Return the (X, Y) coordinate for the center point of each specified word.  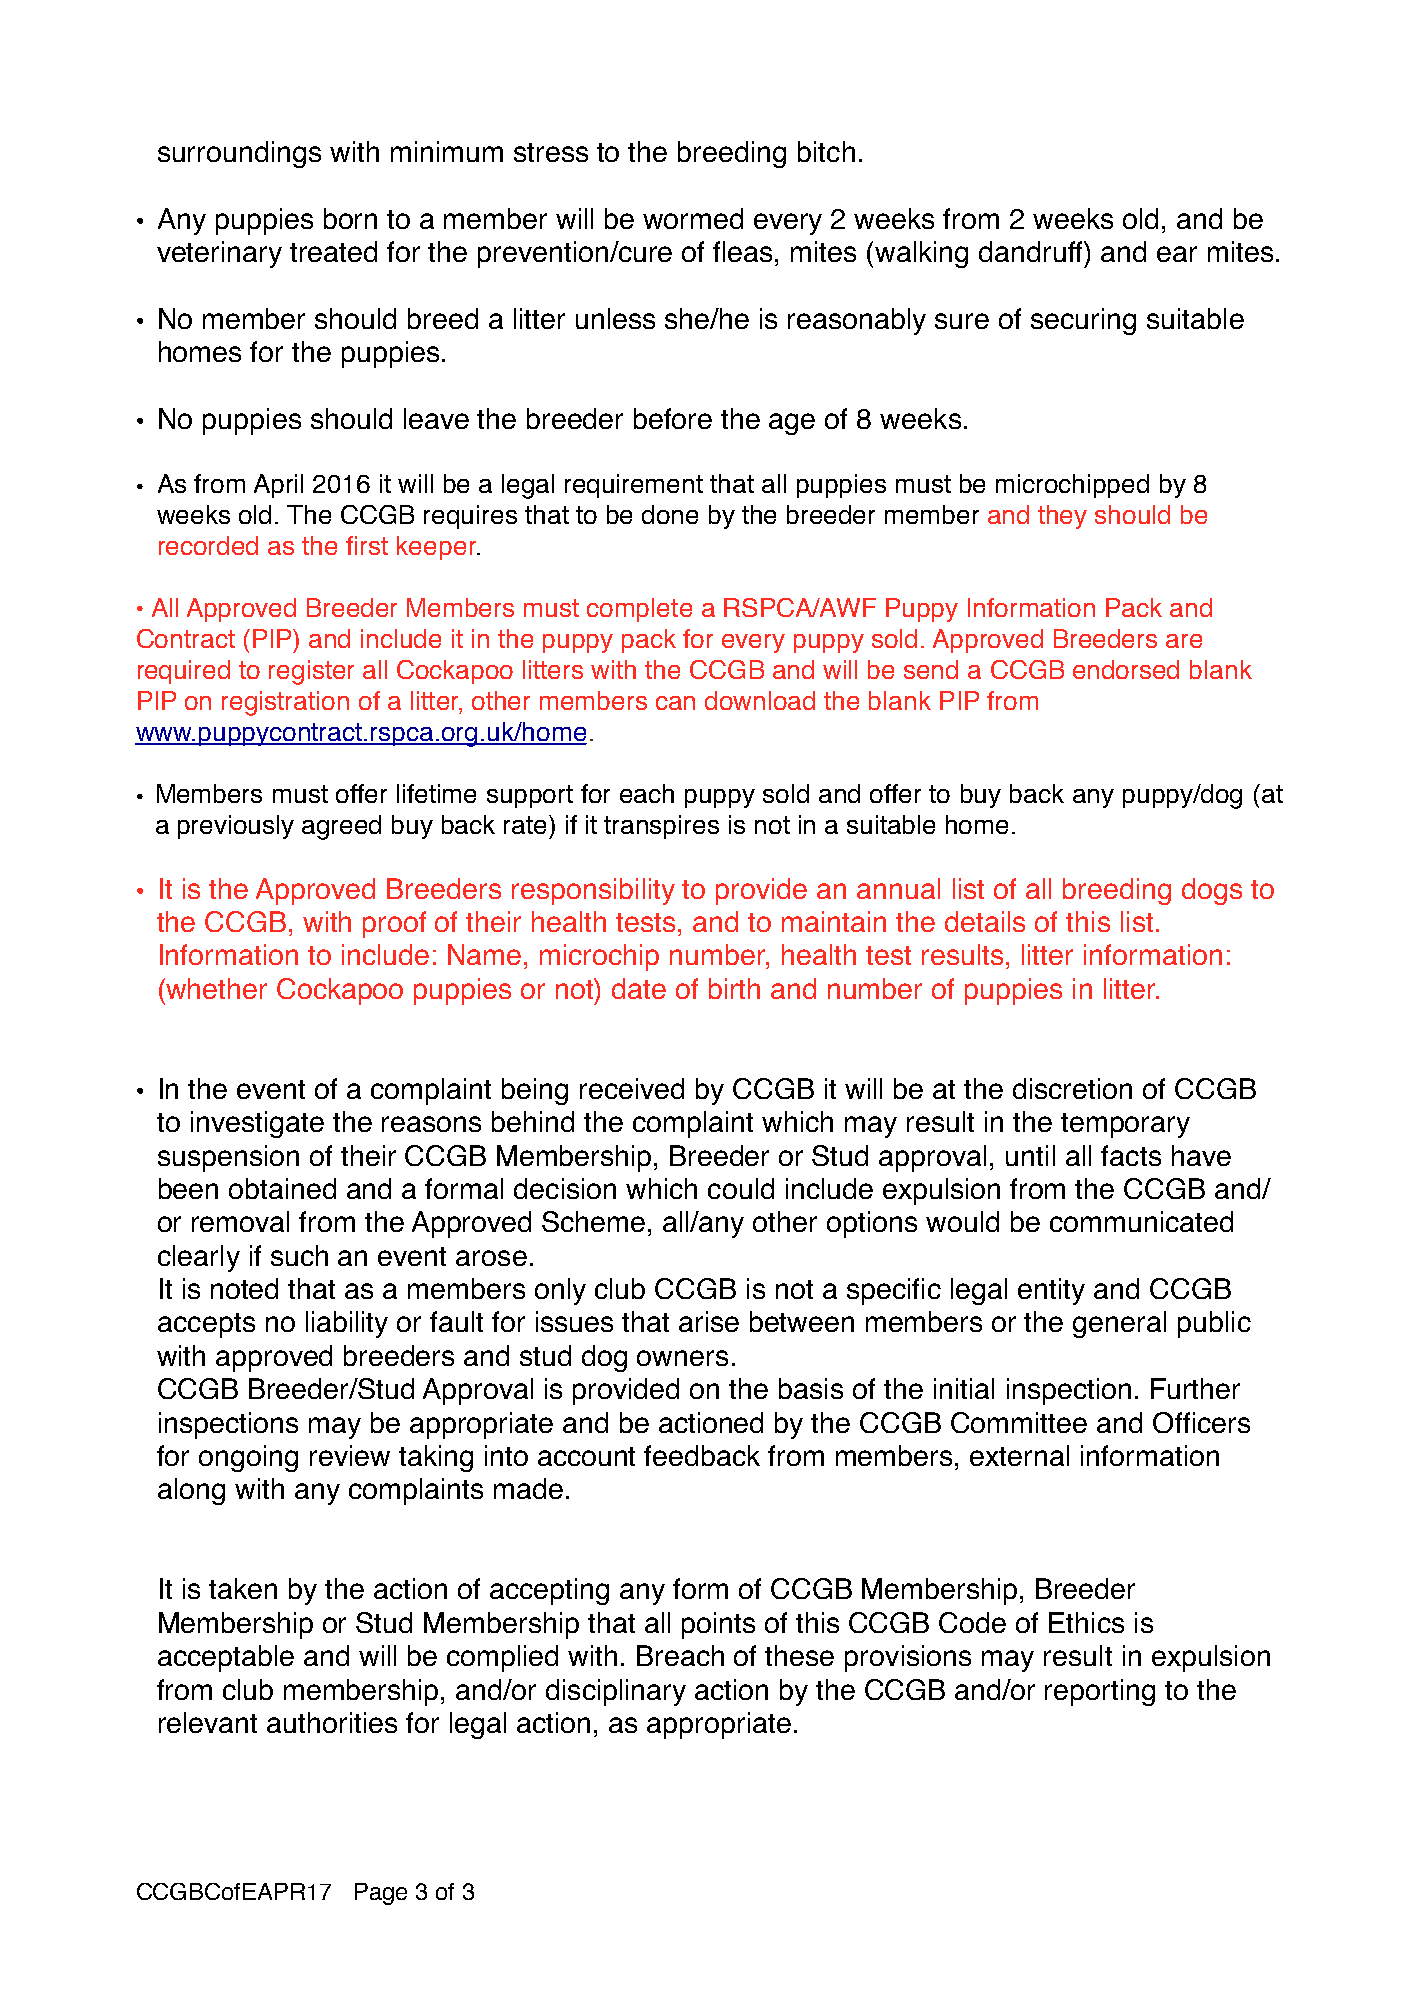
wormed (693, 218)
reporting (1100, 1692)
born (350, 218)
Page (381, 1894)
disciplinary (616, 1692)
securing (1083, 321)
